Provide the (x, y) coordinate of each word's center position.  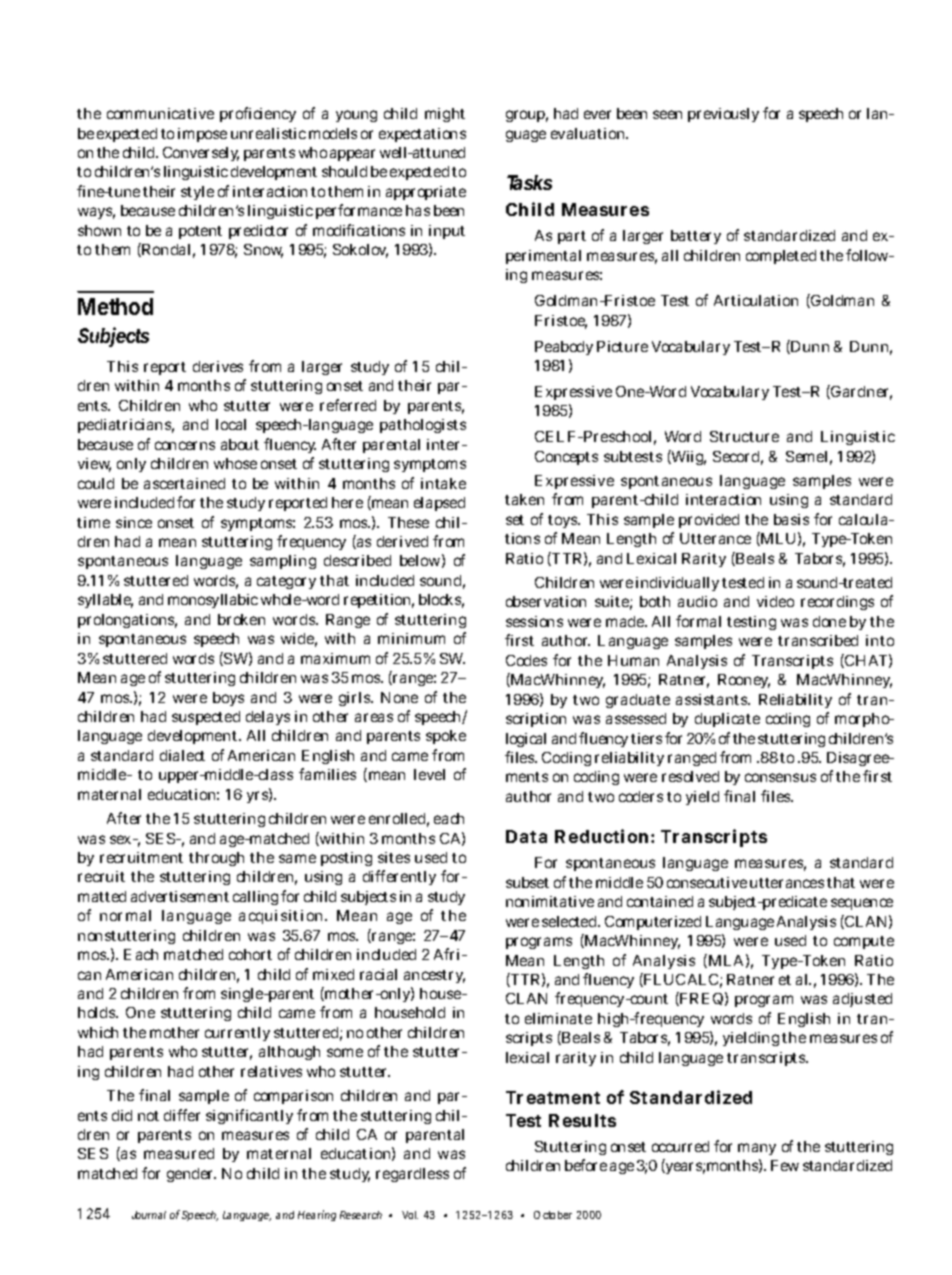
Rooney (744, 681)
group (527, 116)
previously (723, 115)
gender (191, 1175)
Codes (526, 660)
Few (785, 1165)
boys (228, 699)
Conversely (201, 154)
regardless (412, 1175)
